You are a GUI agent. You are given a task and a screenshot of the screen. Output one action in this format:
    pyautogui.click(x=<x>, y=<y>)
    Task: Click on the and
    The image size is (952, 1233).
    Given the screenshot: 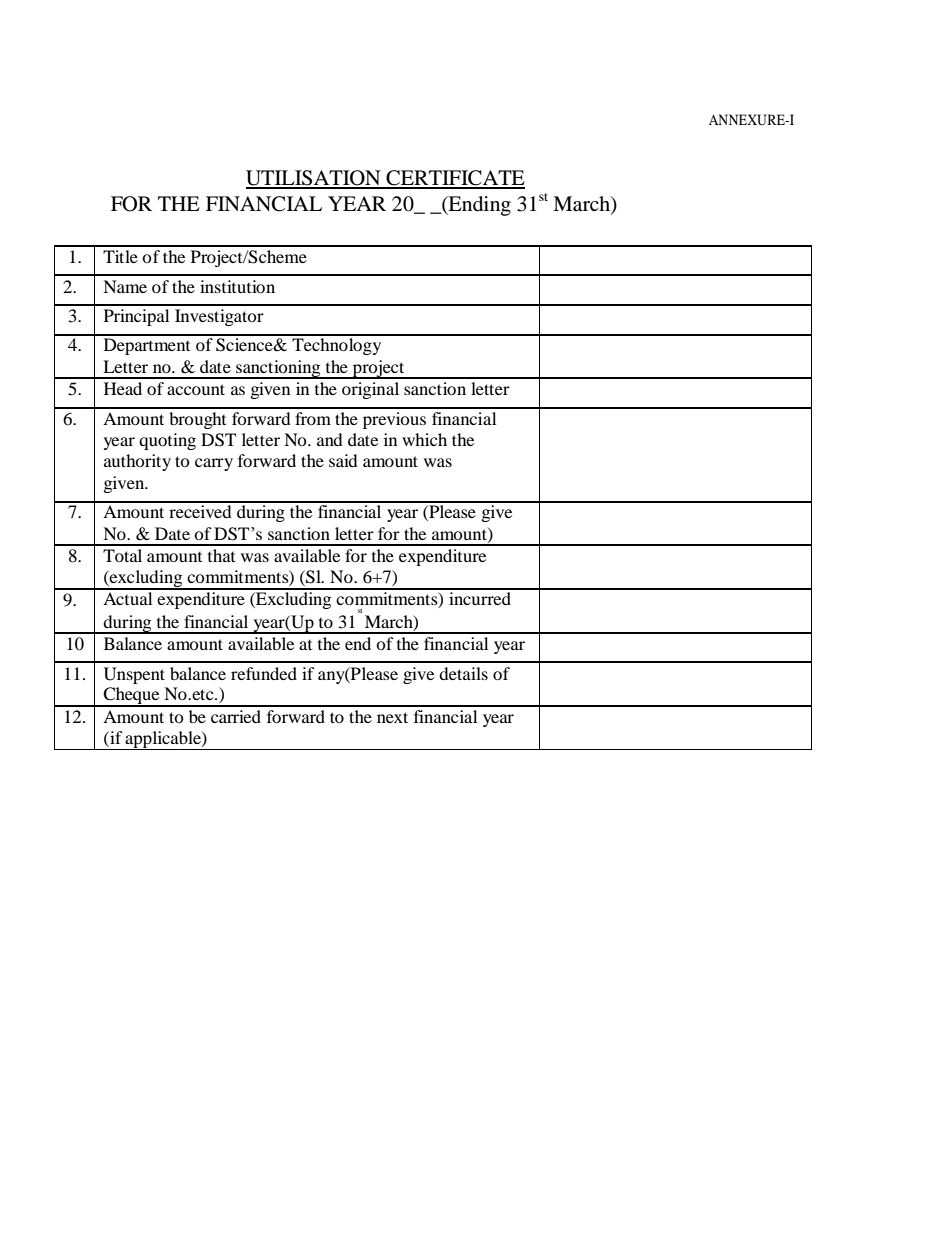 What is the action you would take?
    pyautogui.click(x=330, y=439)
